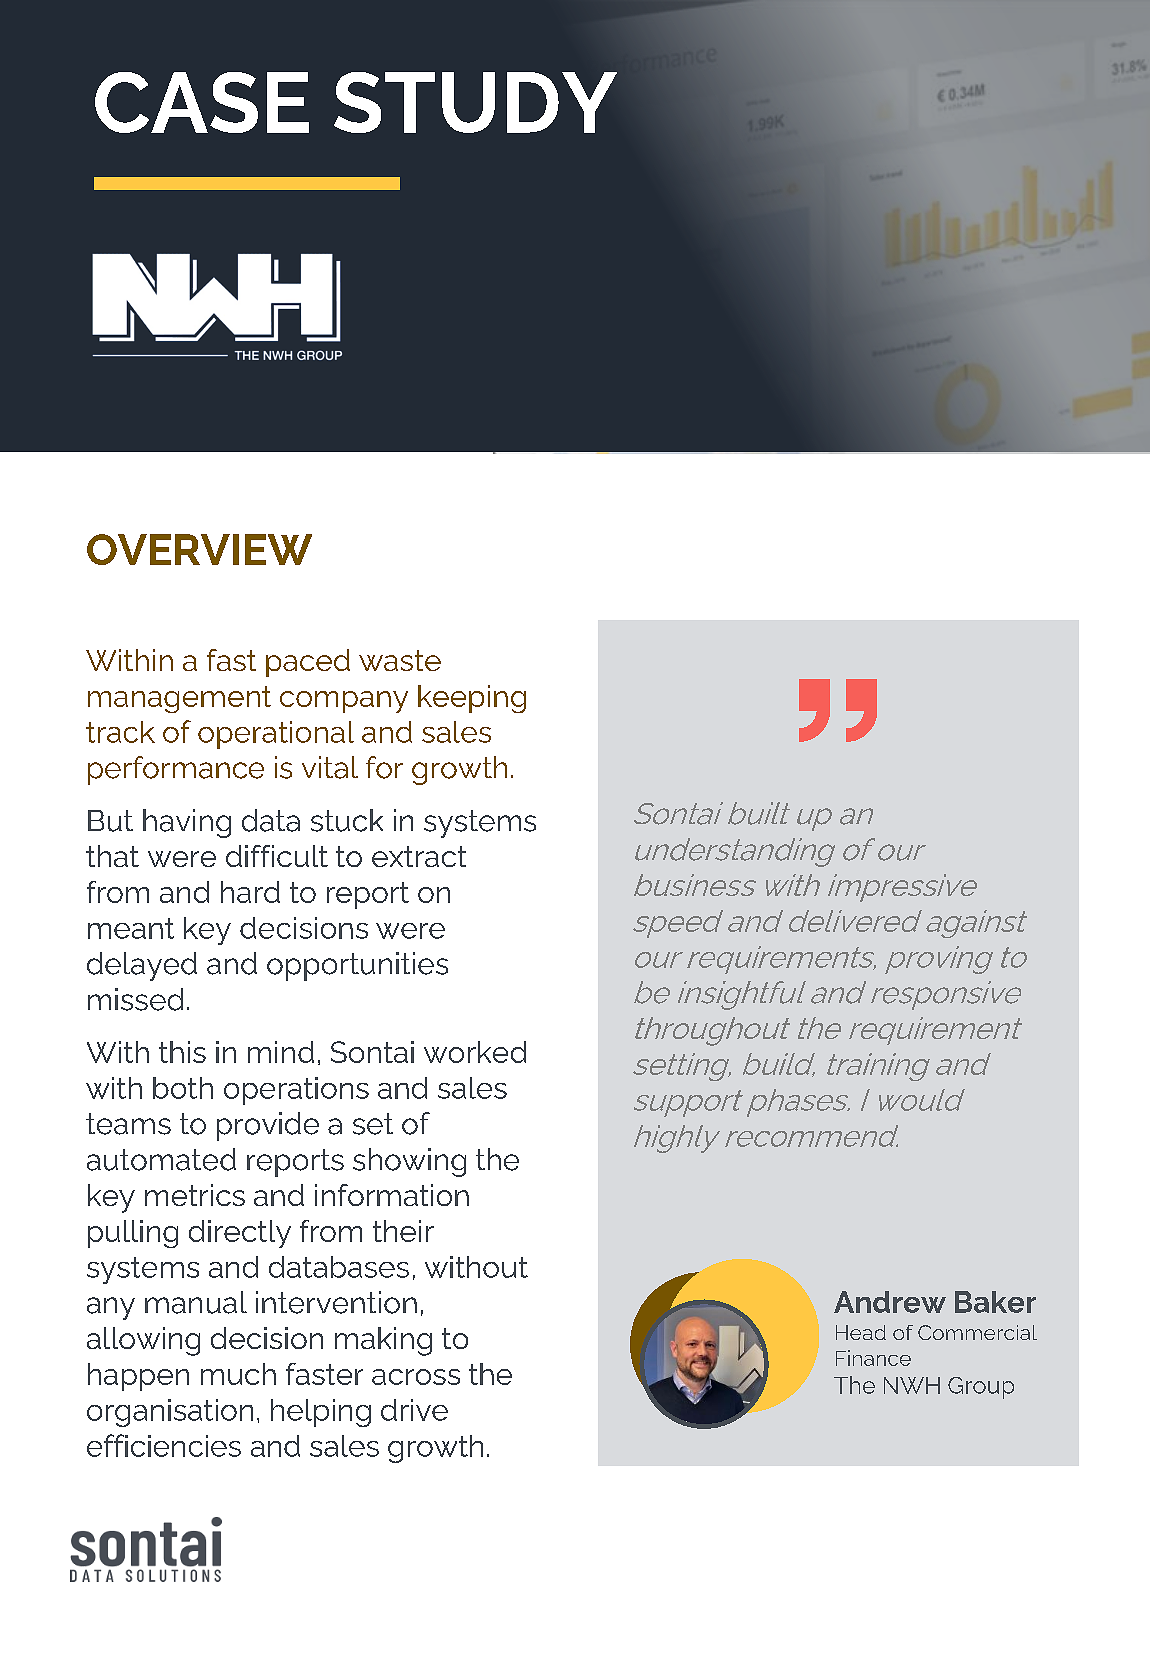 The height and width of the page is (1661, 1150). I want to click on drive, so click(414, 1410).
